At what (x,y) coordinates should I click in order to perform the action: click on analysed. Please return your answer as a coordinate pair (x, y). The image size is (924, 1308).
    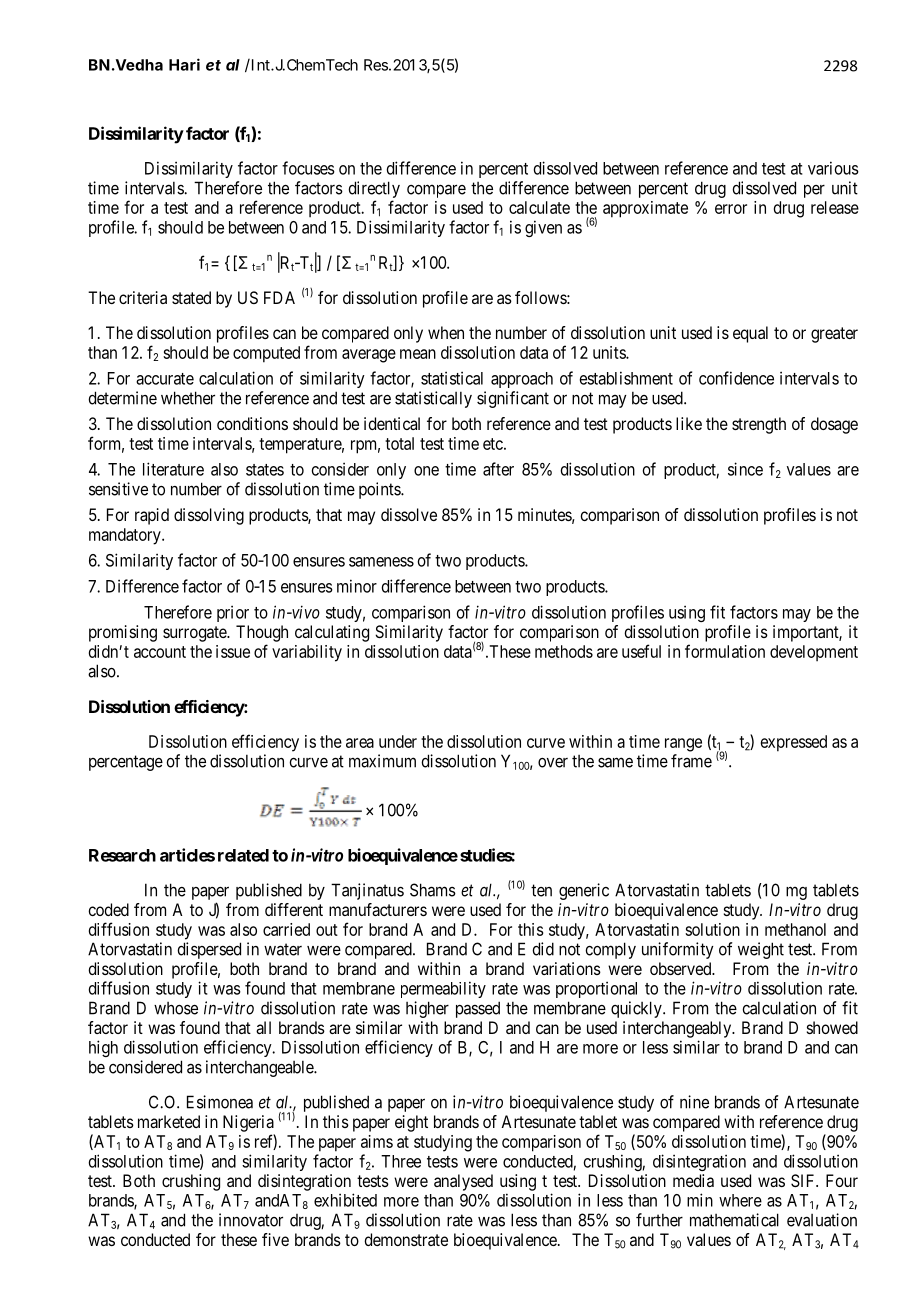
    Looking at the image, I should click on (463, 1182).
